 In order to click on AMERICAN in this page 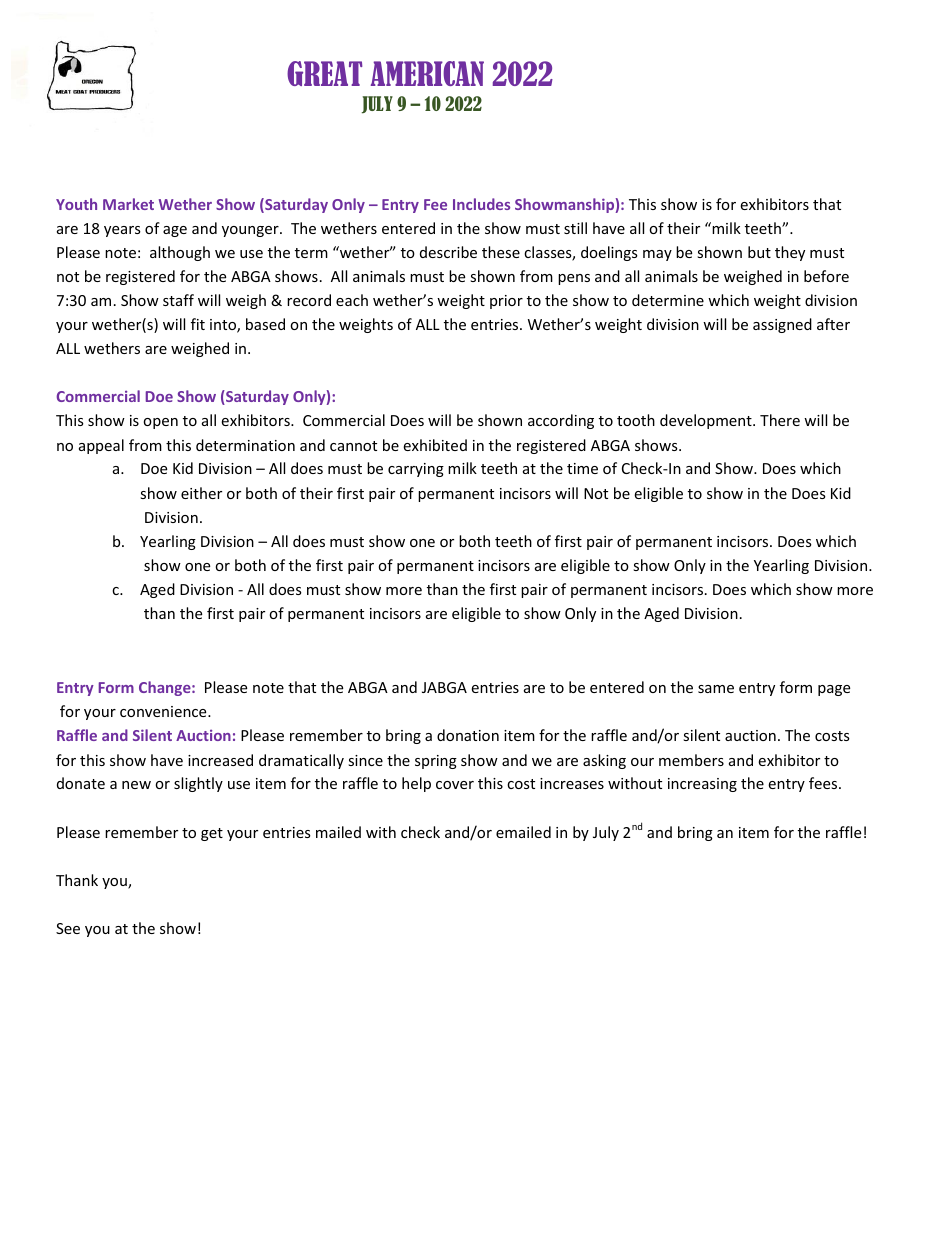, I will do `click(427, 73)`.
